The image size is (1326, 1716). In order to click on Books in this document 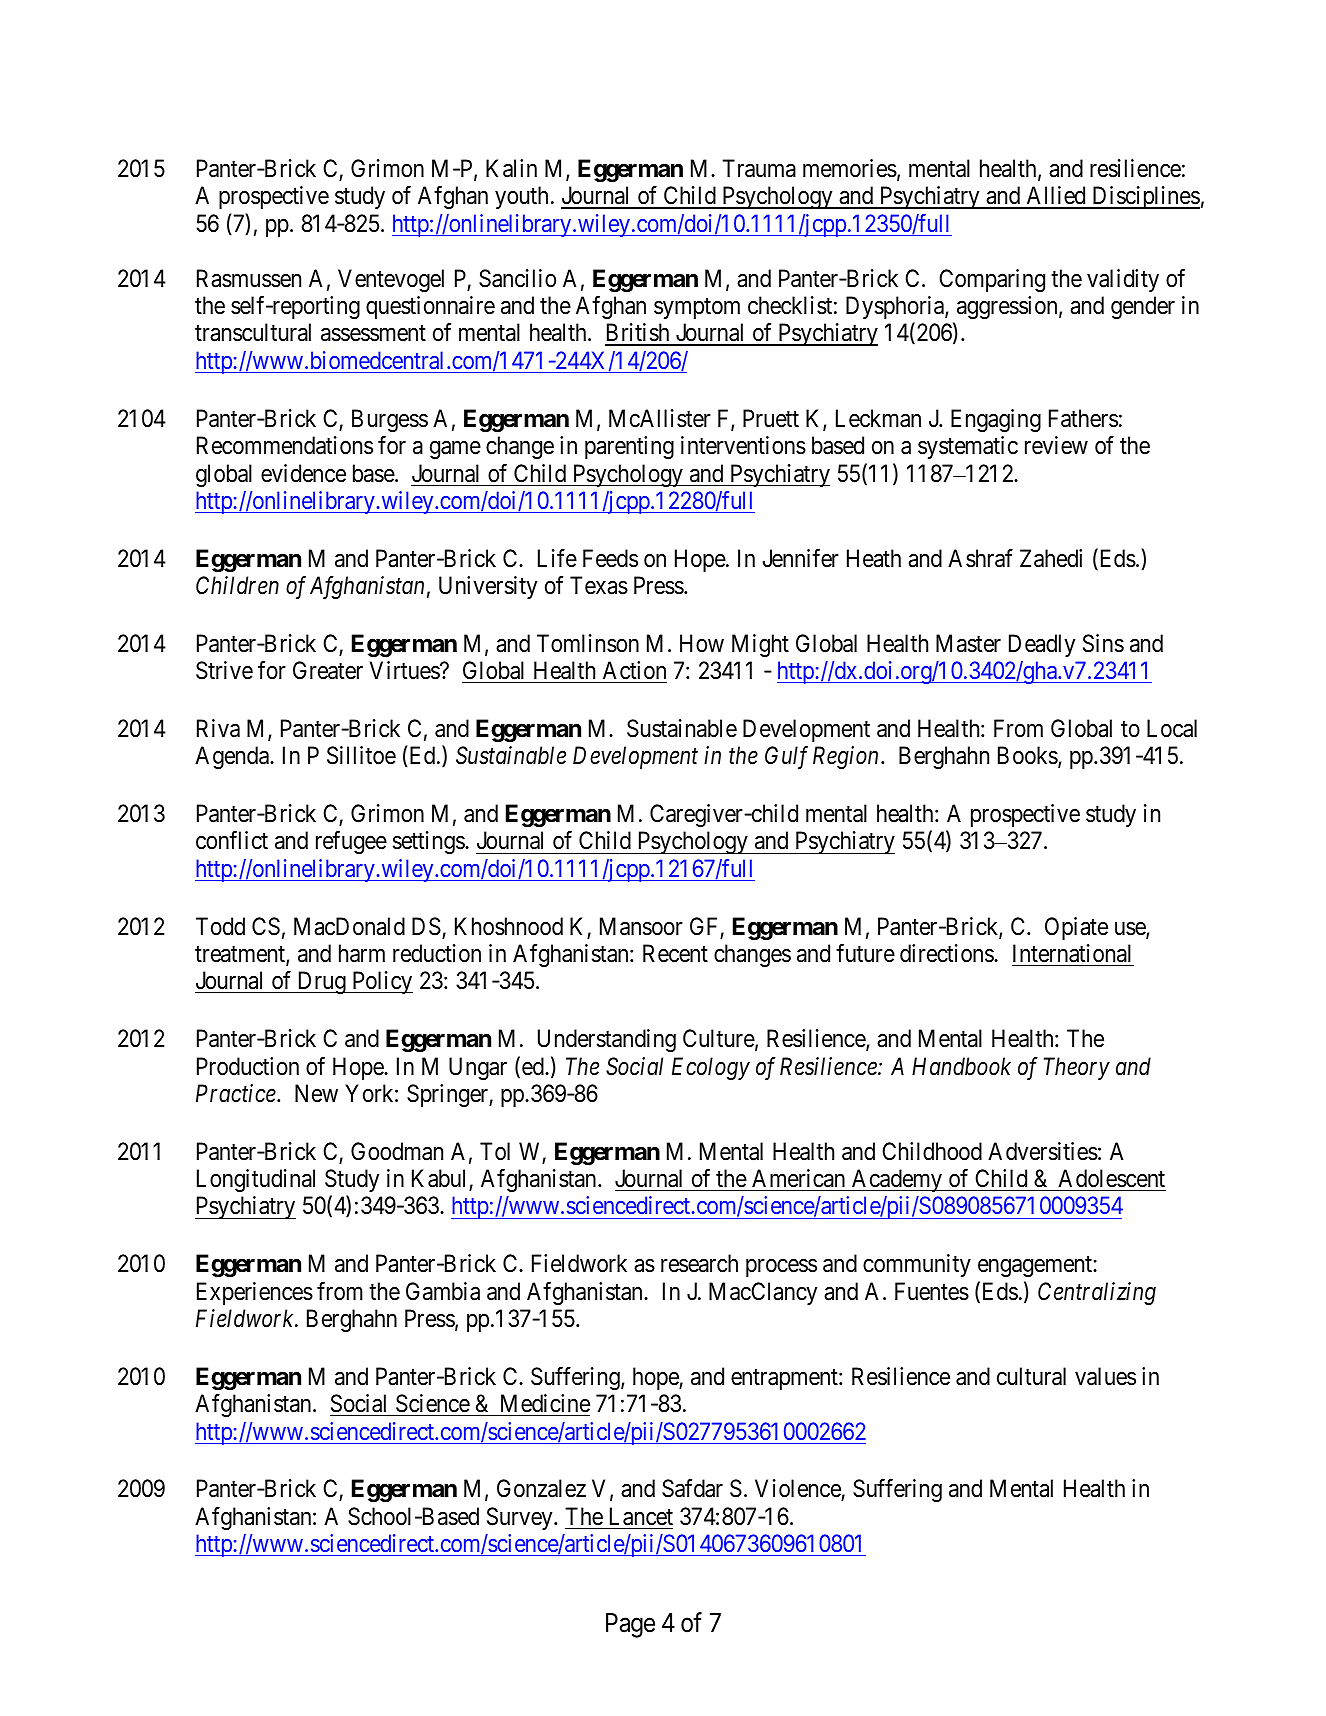, I will do `click(1028, 757)`.
